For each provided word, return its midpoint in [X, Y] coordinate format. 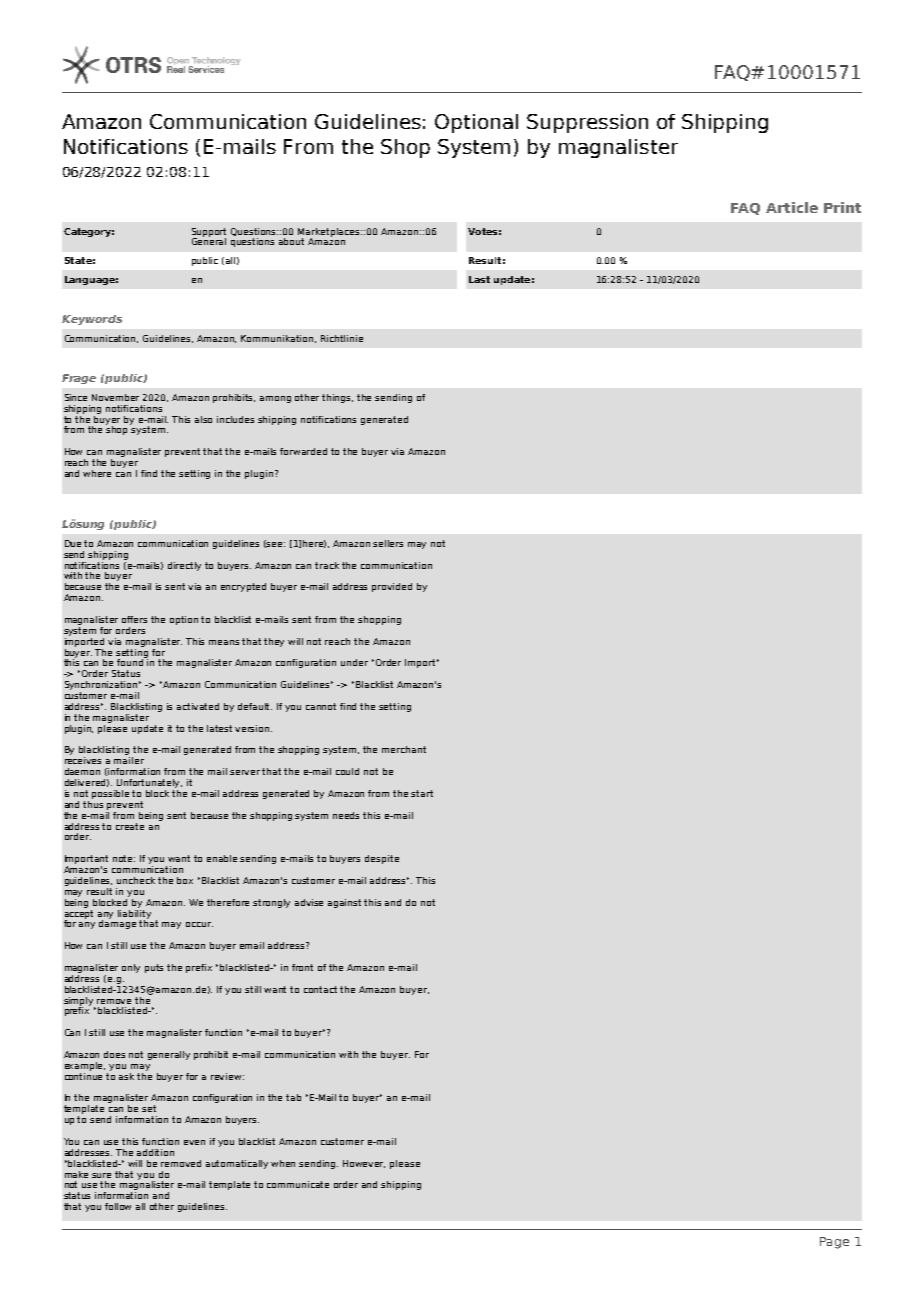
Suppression [587, 123]
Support [209, 233]
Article [792, 207]
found [131, 661]
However [364, 1164]
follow [118, 1206]
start [422, 793]
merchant [404, 749]
